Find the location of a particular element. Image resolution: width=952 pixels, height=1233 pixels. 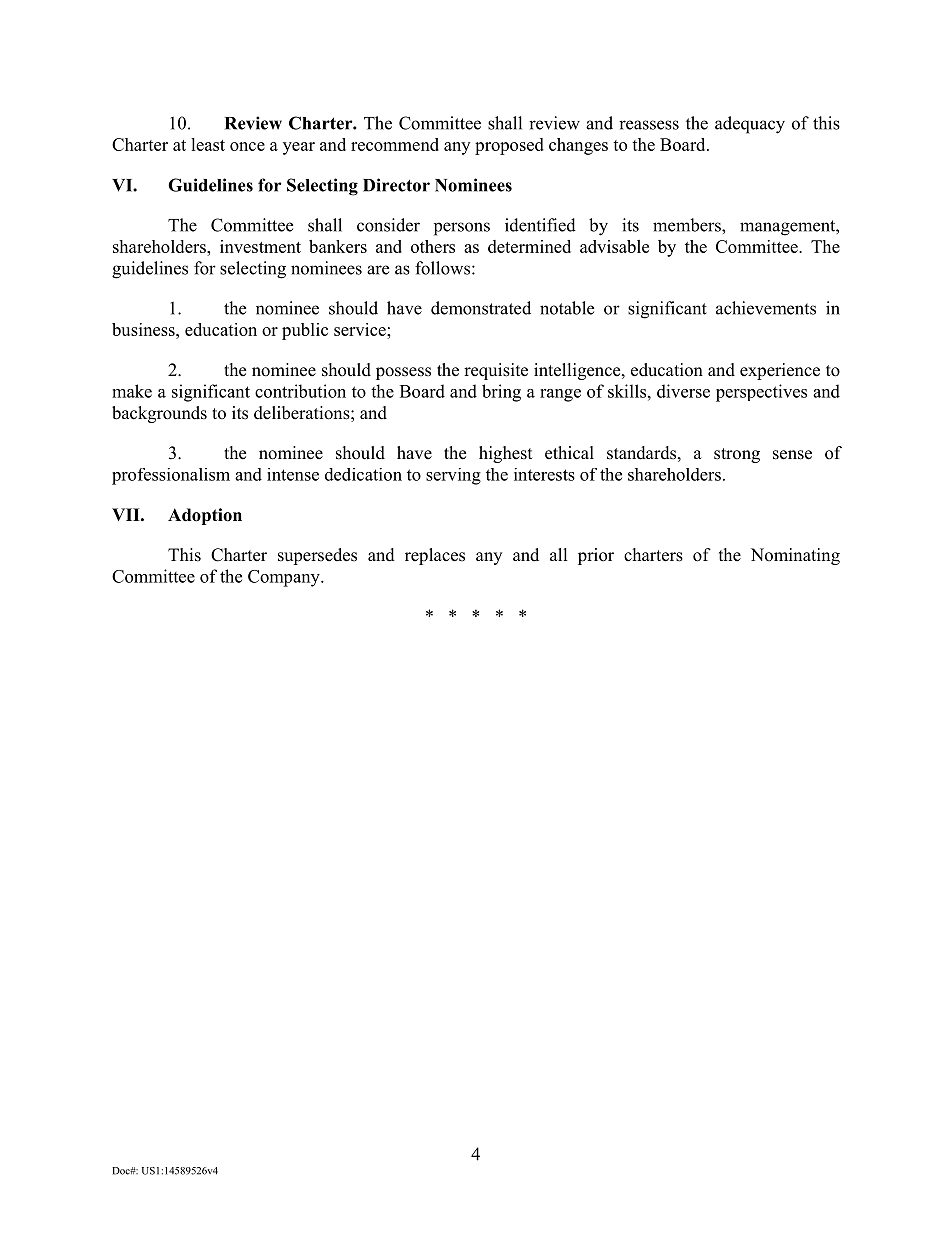

replaces is located at coordinates (435, 556).
